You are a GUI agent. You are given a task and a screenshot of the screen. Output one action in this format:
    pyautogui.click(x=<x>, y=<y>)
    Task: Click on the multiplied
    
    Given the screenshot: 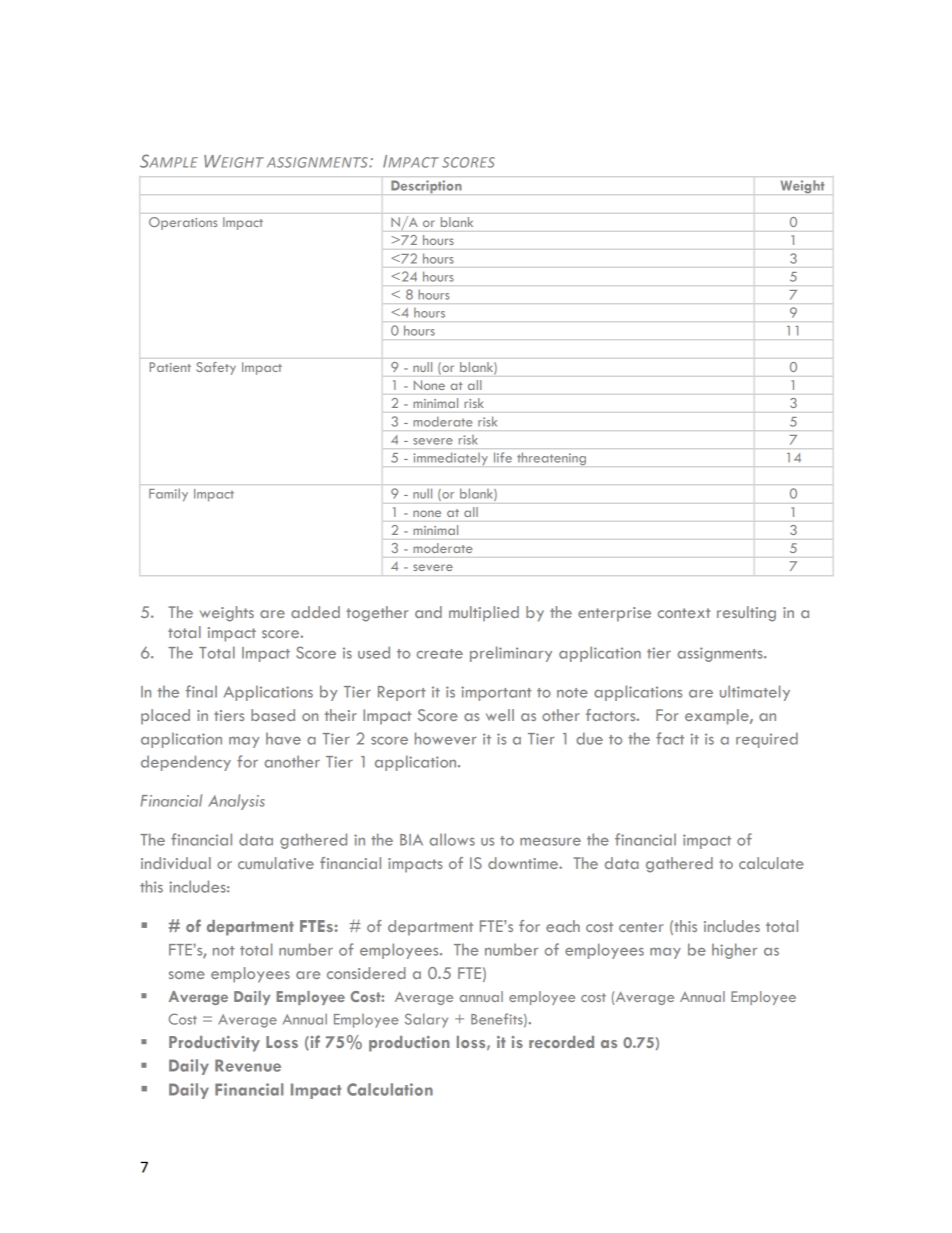 What is the action you would take?
    pyautogui.click(x=484, y=614)
